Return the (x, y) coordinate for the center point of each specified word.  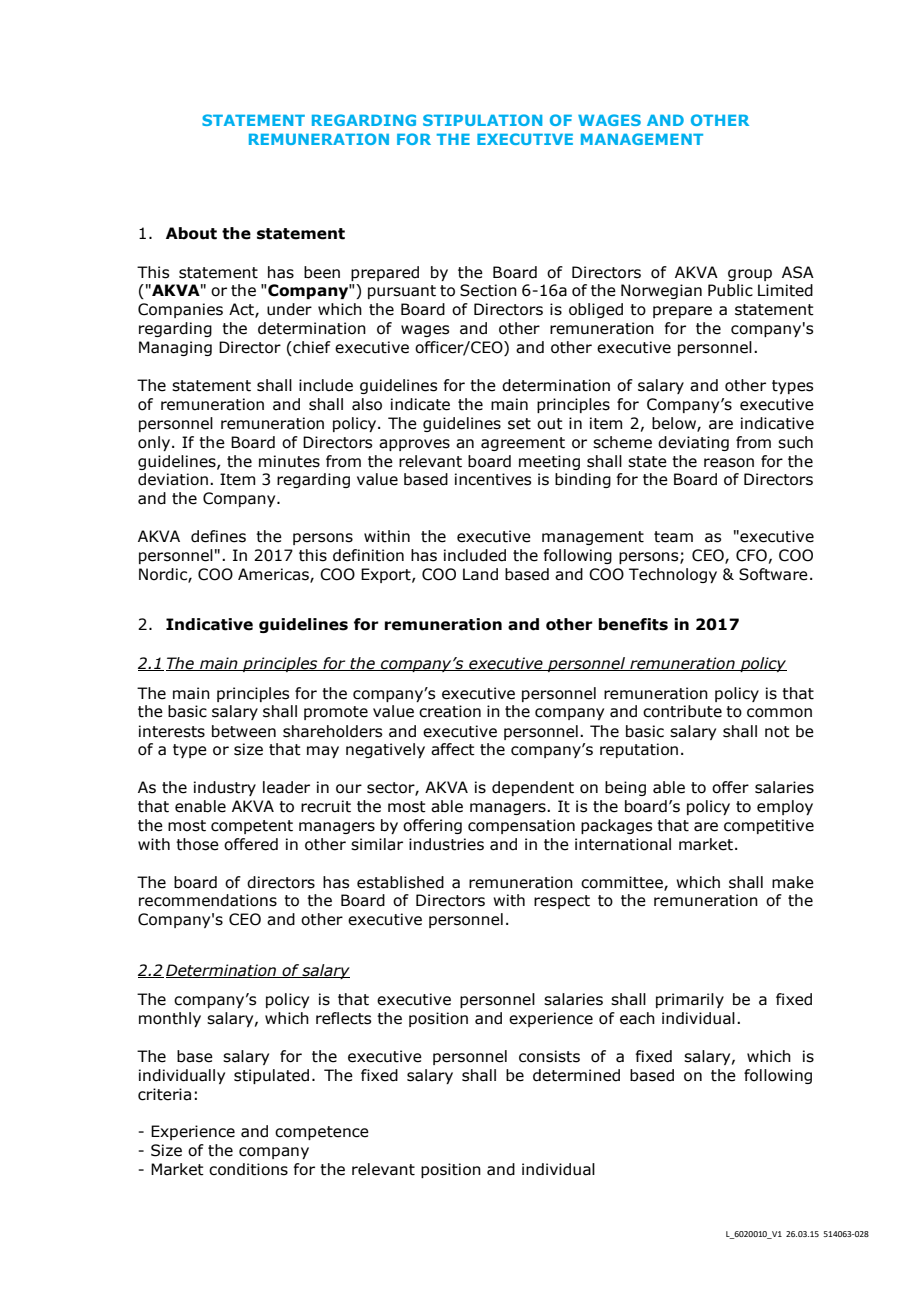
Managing (175, 348)
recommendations (208, 900)
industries (446, 844)
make (793, 882)
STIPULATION (482, 120)
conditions (248, 1169)
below (675, 424)
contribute (682, 711)
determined (576, 1075)
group (750, 275)
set (519, 424)
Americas (274, 575)
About (191, 233)
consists (549, 1056)
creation (450, 711)
